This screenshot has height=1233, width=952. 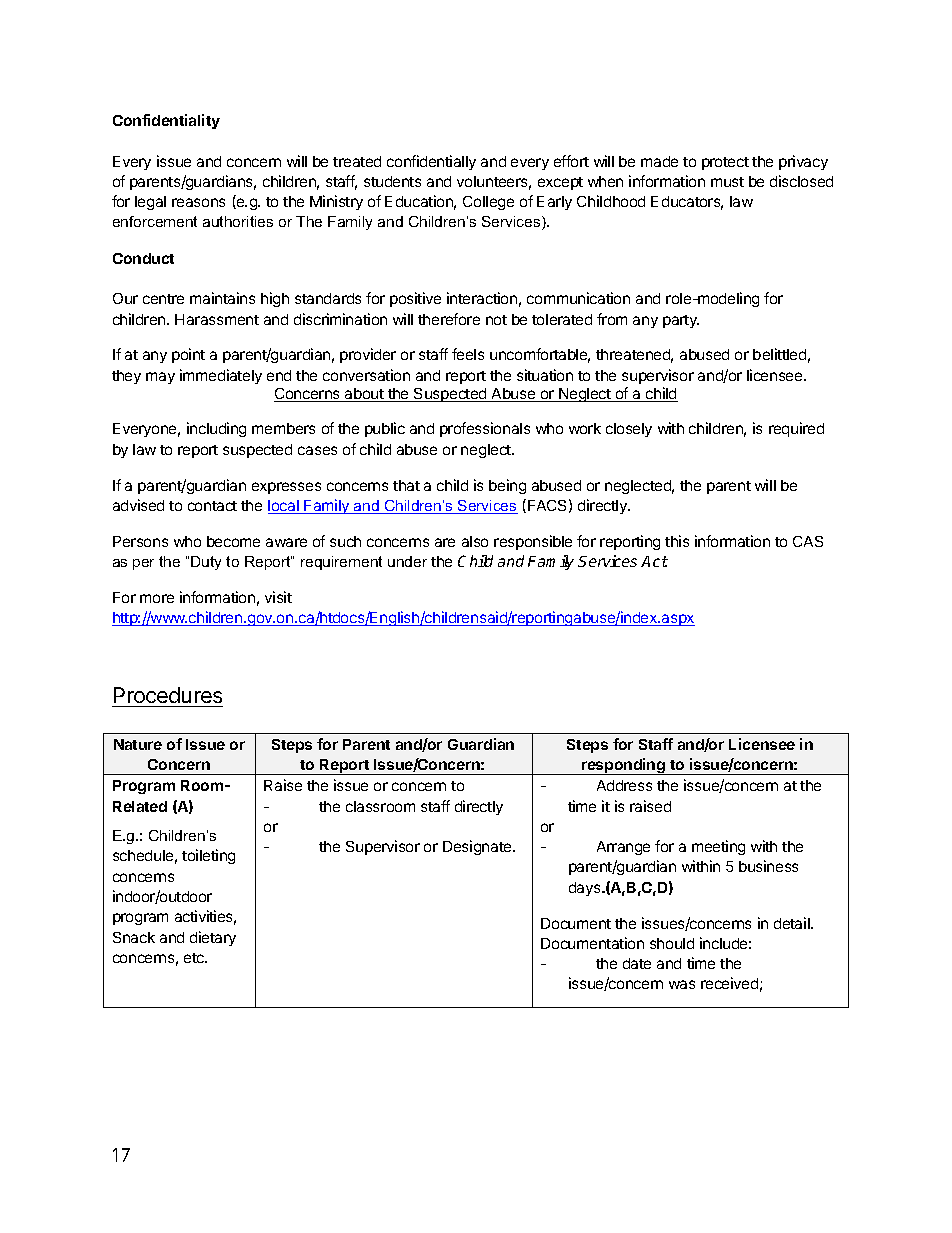 What do you see at coordinates (725, 163) in the screenshot?
I see `protect` at bounding box center [725, 163].
